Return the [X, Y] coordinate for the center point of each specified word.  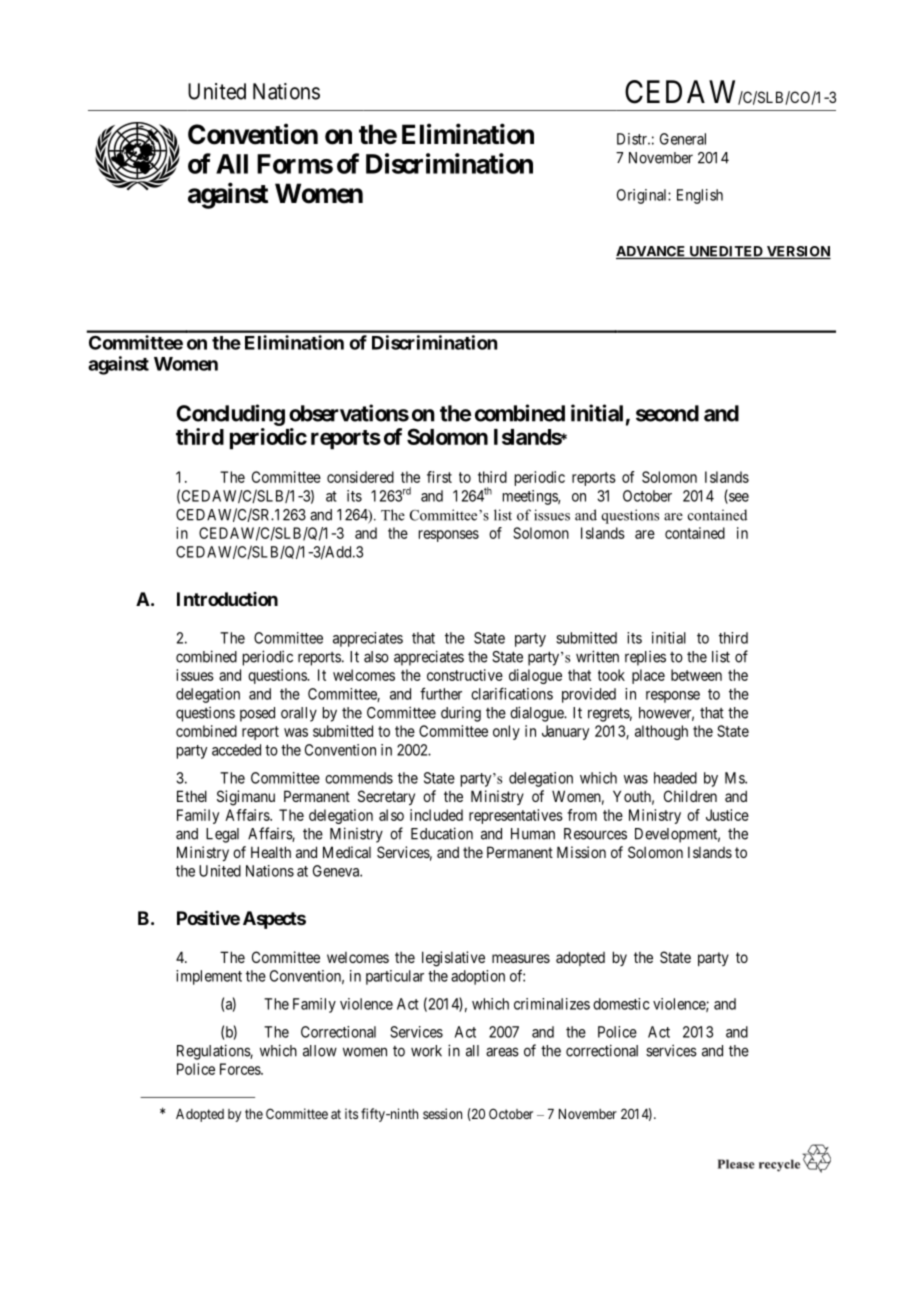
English [700, 196]
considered [360, 477]
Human [533, 834]
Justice [727, 815]
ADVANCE [652, 252]
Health [271, 852]
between [696, 675]
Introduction [227, 599]
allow [320, 1051]
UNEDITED [726, 252]
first [439, 477]
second [667, 413]
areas [502, 1052]
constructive [465, 675]
